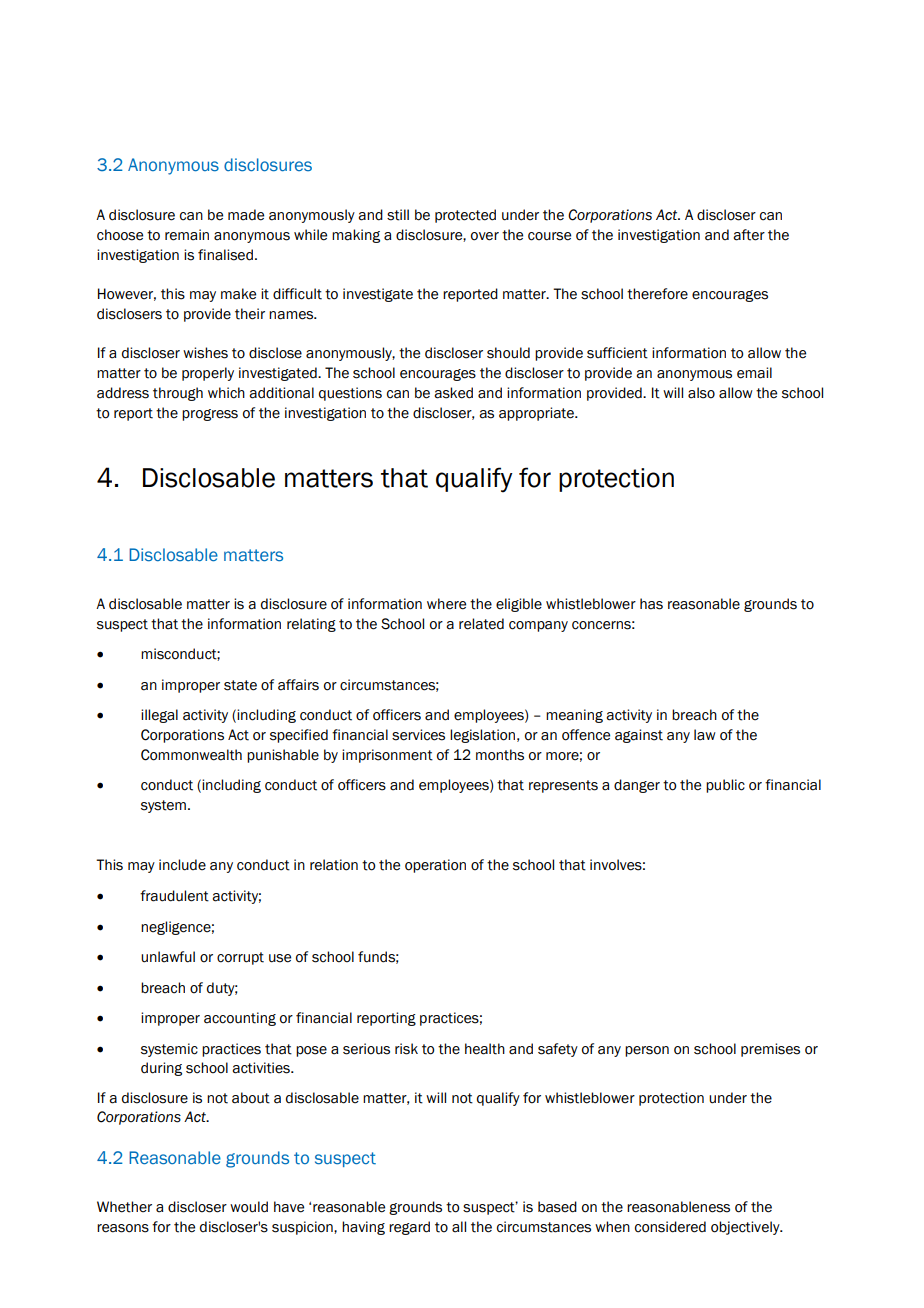  Describe the element at coordinates (701, 393) in the screenshot. I see `also` at that location.
